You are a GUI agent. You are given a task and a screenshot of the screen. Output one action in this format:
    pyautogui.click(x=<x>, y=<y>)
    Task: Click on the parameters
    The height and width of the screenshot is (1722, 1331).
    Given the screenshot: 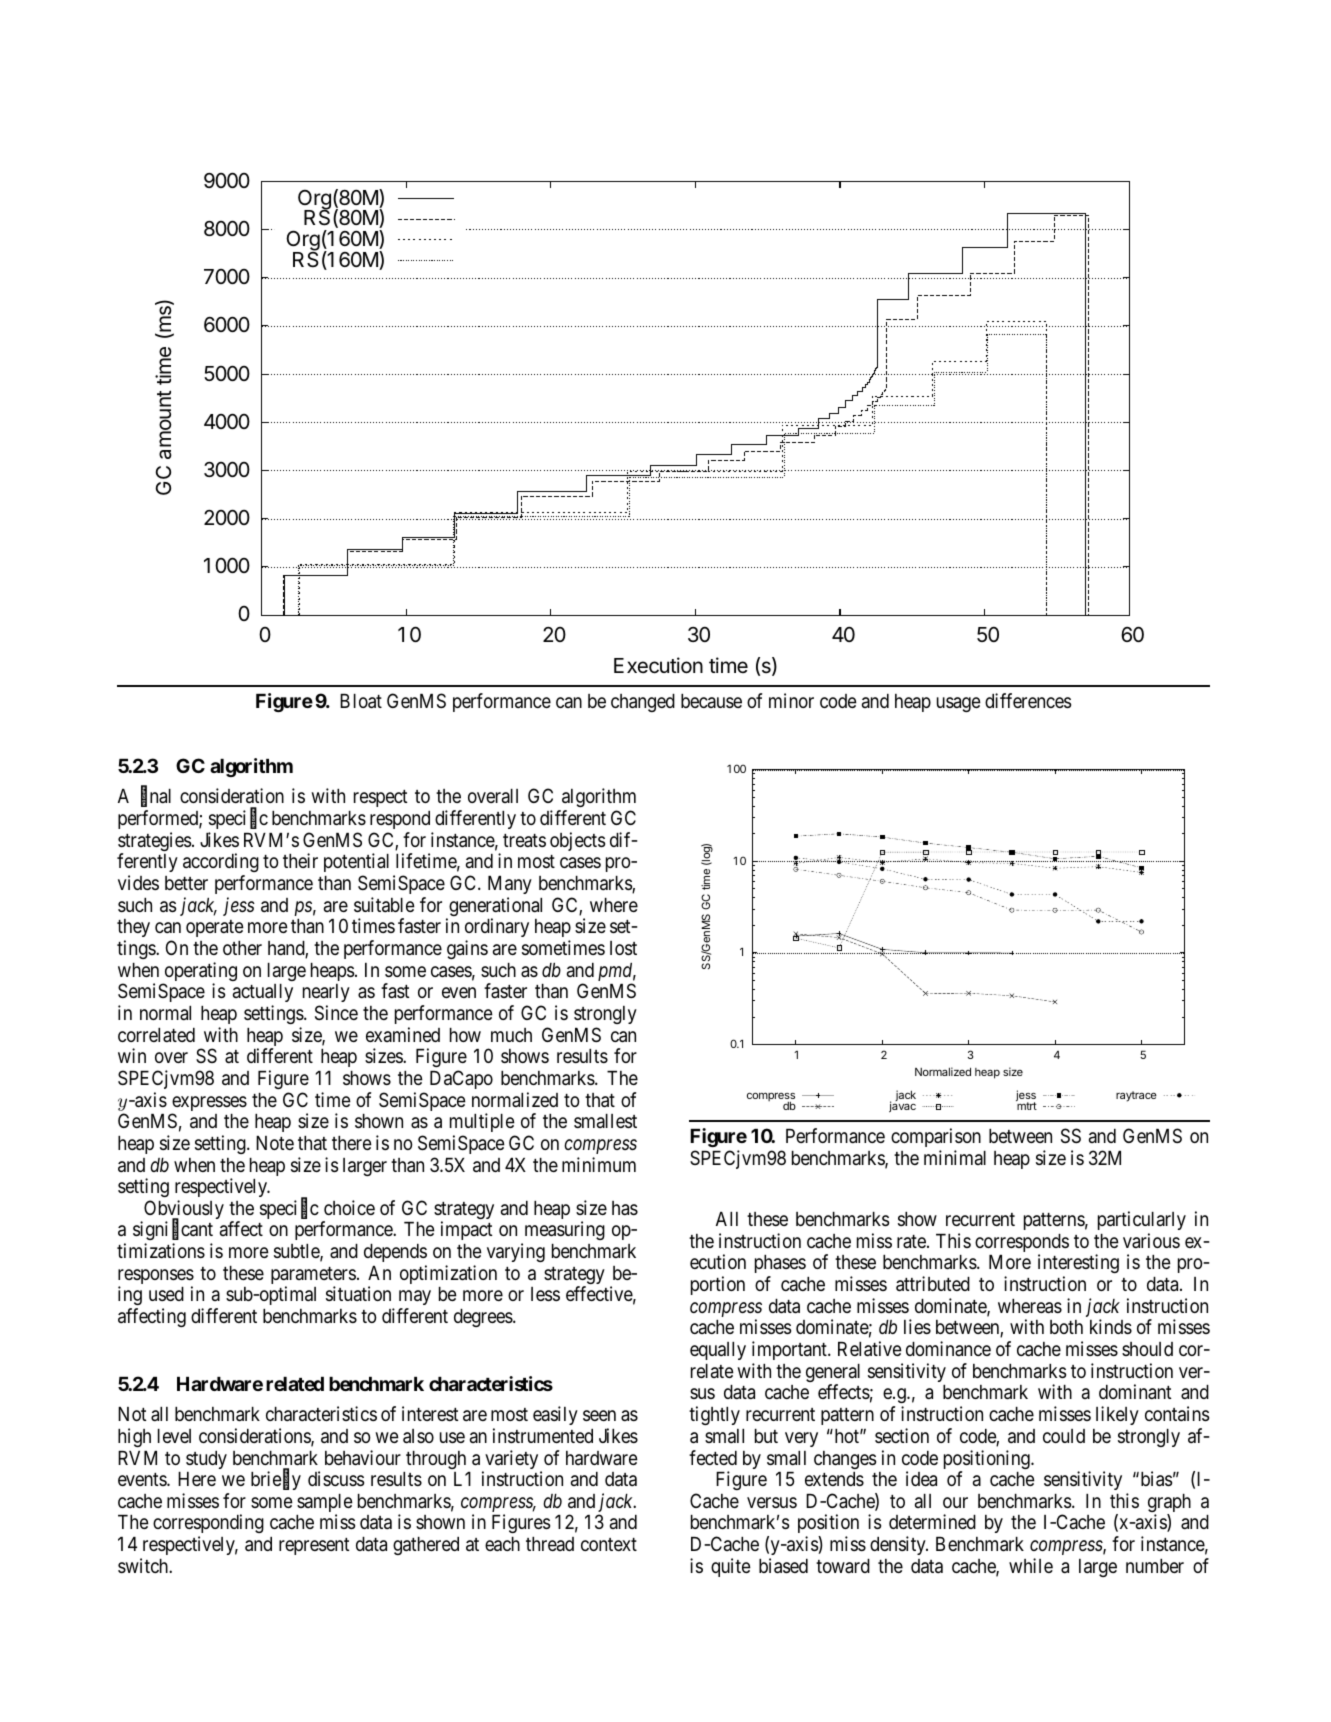 What is the action you would take?
    pyautogui.click(x=313, y=1277)
